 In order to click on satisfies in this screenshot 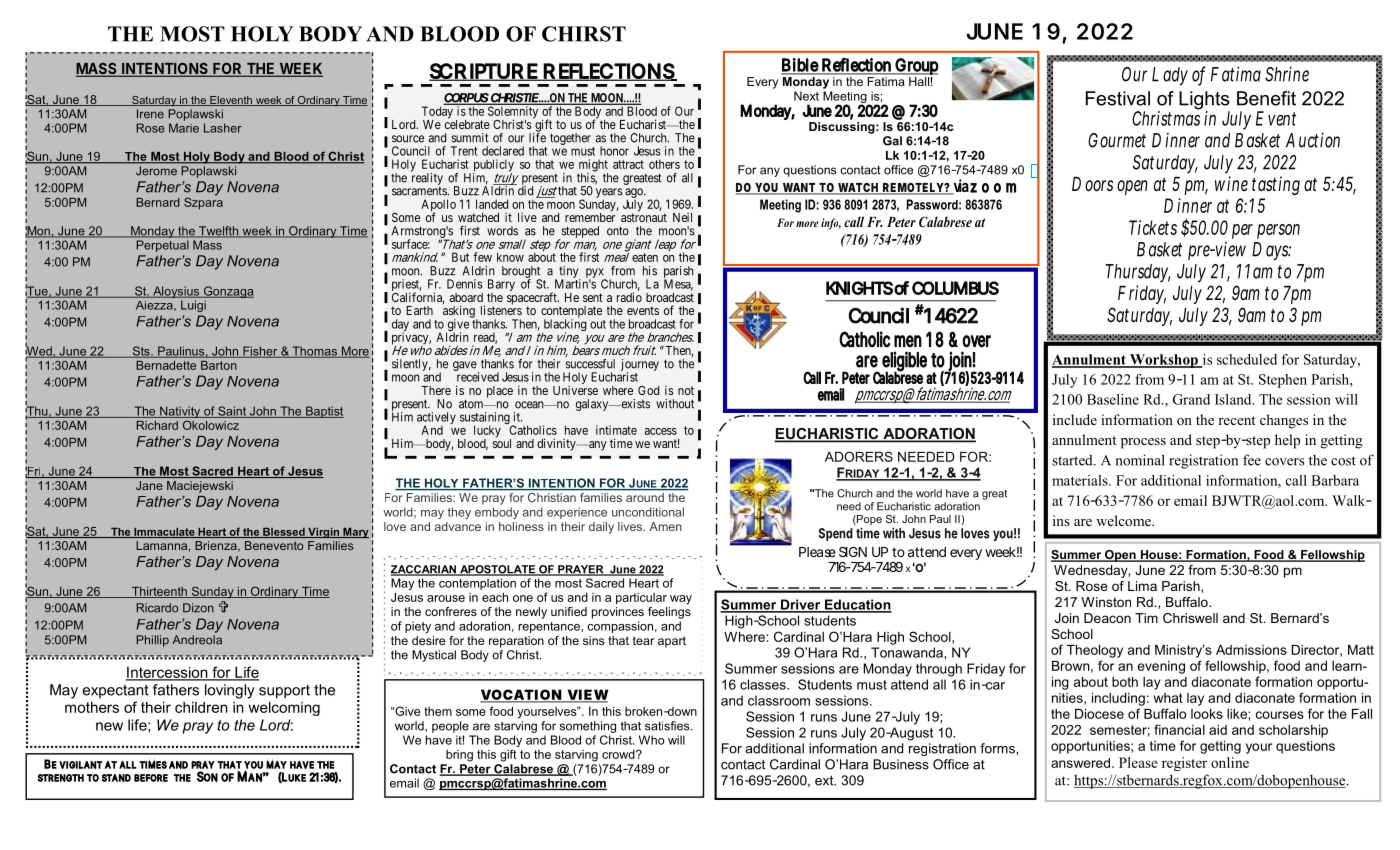, I will do `click(668, 726)`.
